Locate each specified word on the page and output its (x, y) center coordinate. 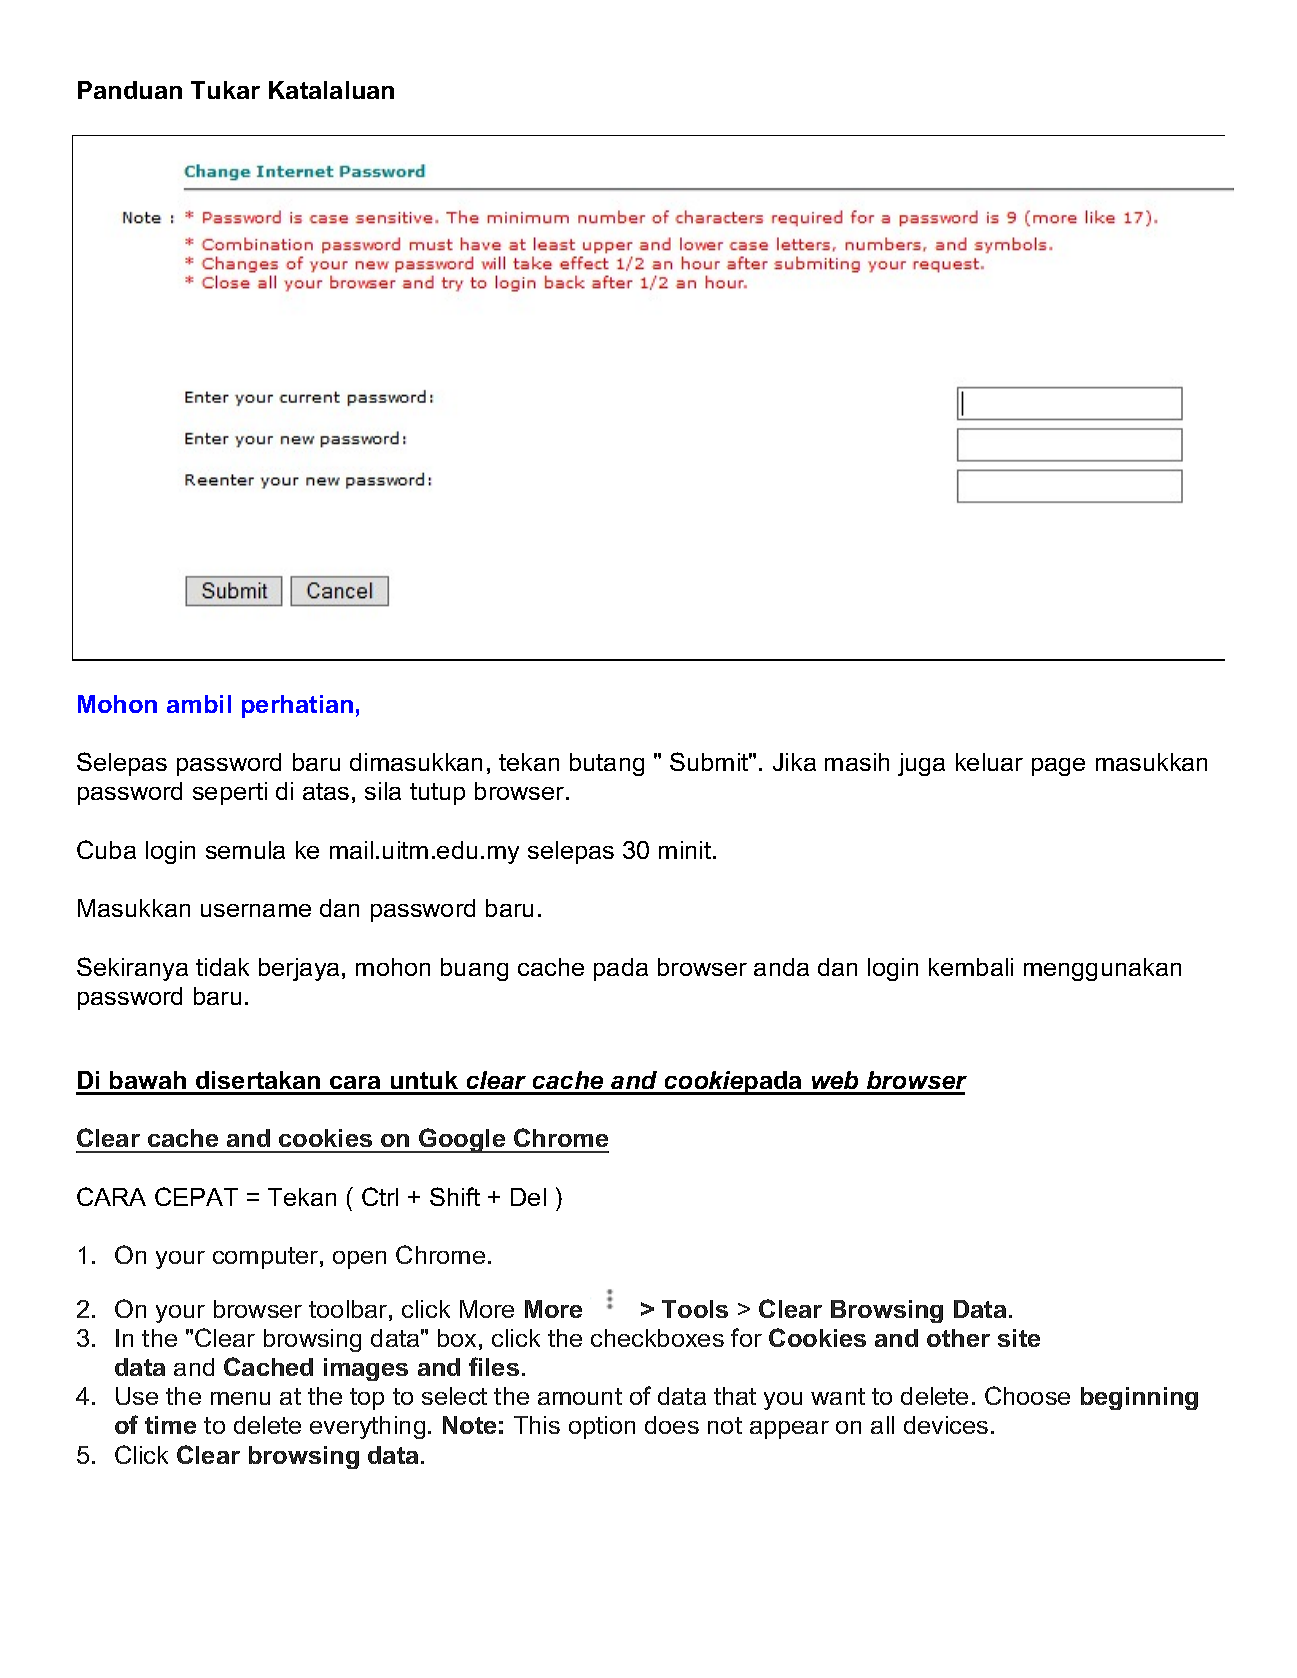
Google (462, 1140)
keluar (989, 762)
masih (857, 762)
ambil (199, 704)
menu (240, 1398)
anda (781, 967)
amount (580, 1396)
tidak (222, 967)
